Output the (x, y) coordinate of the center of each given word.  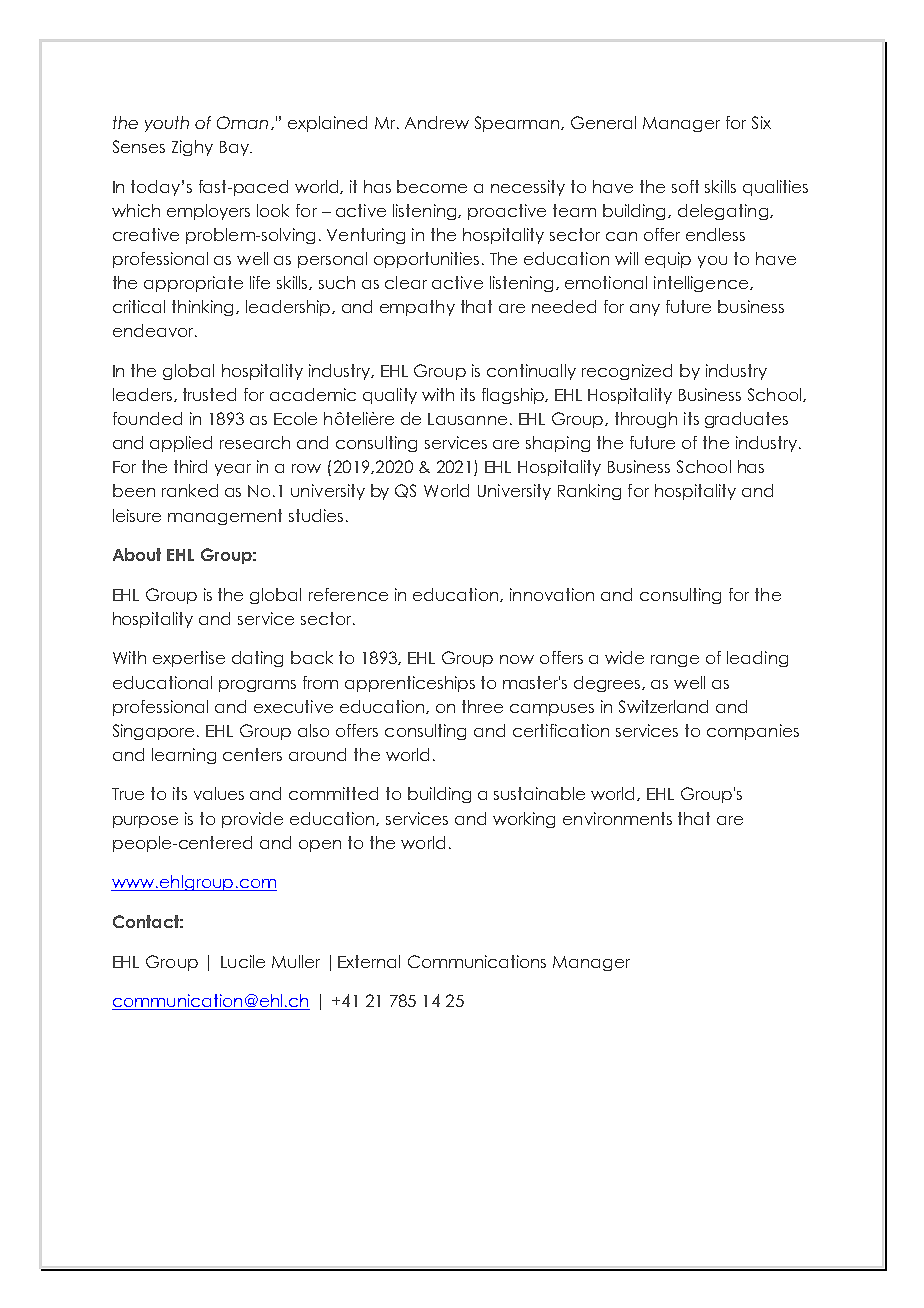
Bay (235, 148)
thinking (204, 308)
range (675, 661)
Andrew (437, 122)
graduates (746, 420)
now (517, 659)
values (219, 793)
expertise (189, 659)
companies (753, 732)
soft (685, 186)
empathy (417, 308)
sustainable (539, 793)
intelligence (702, 284)
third (190, 466)
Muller (296, 961)
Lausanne (467, 419)
